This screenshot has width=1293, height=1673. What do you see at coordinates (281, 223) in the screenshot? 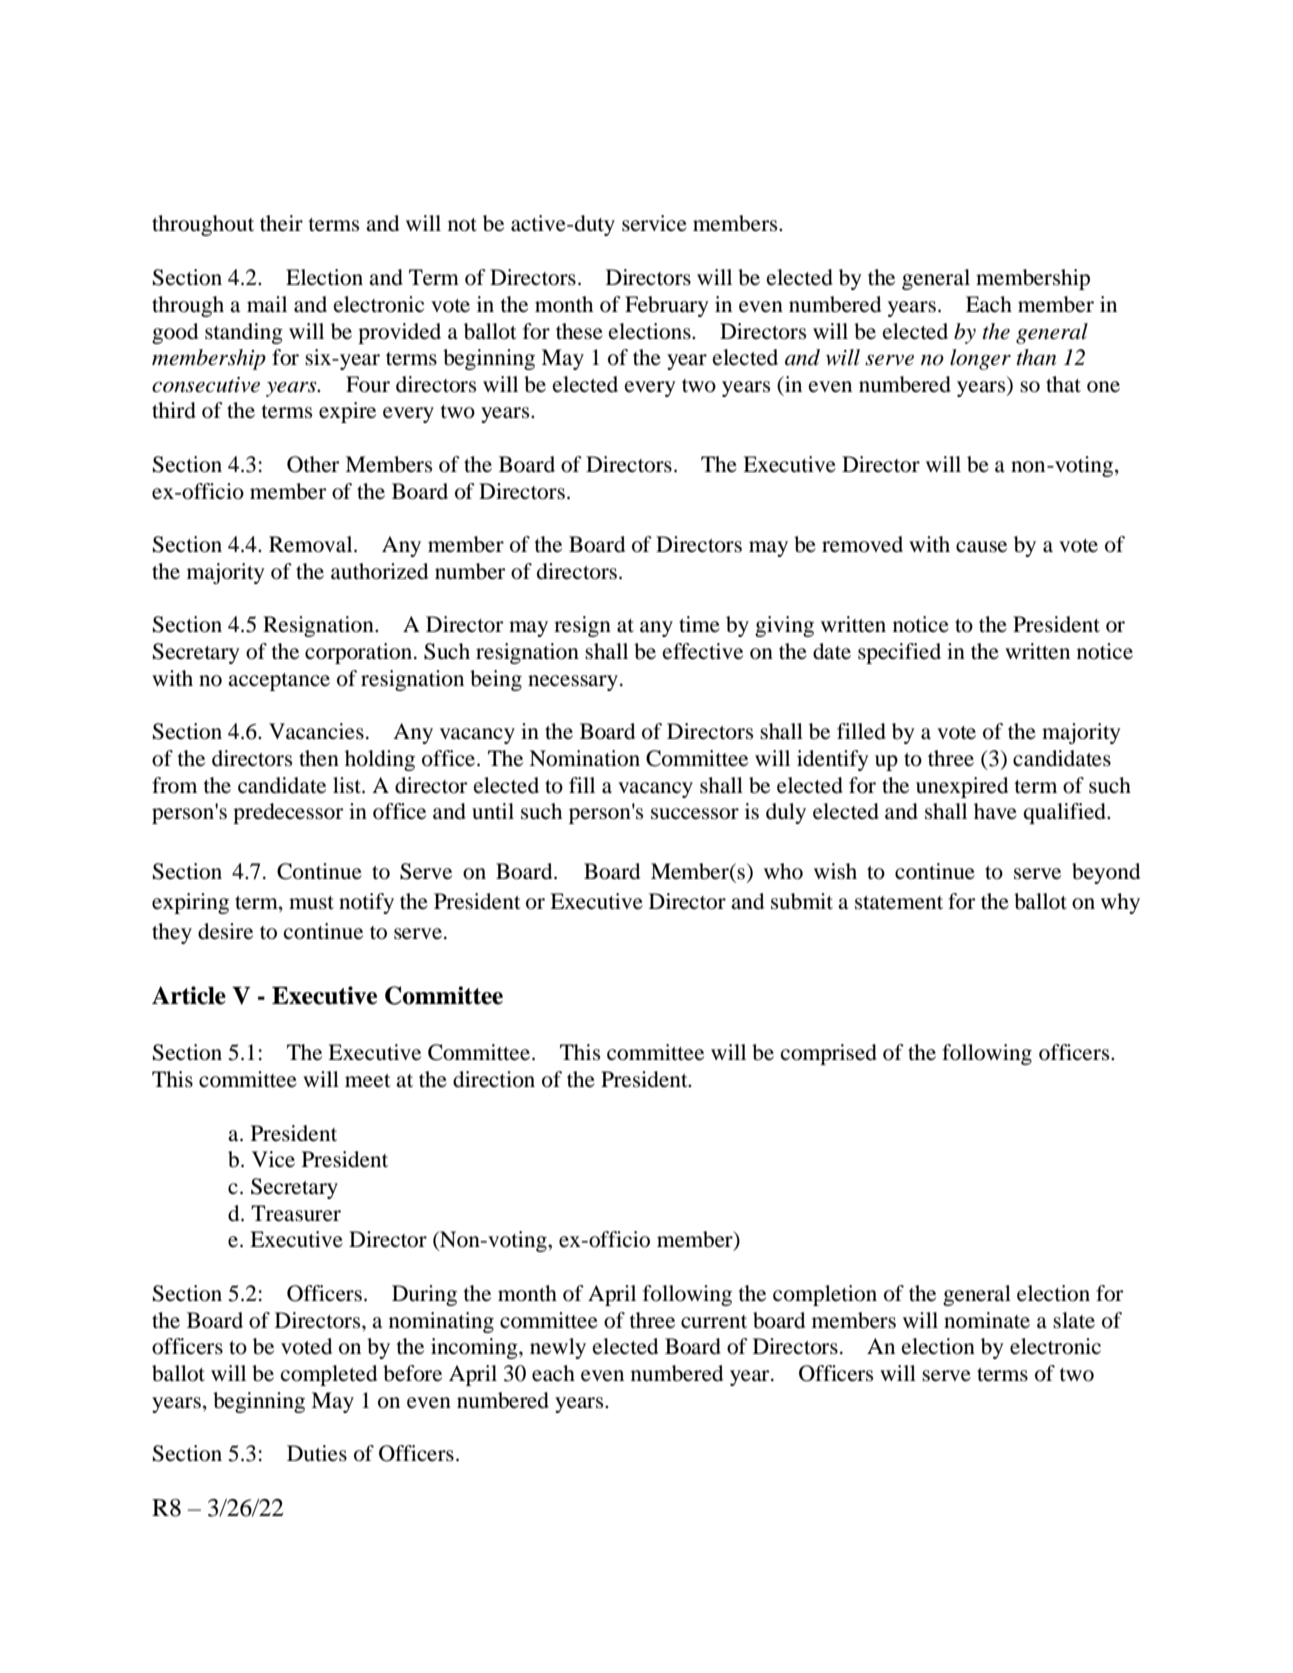
I see `their` at bounding box center [281, 223].
